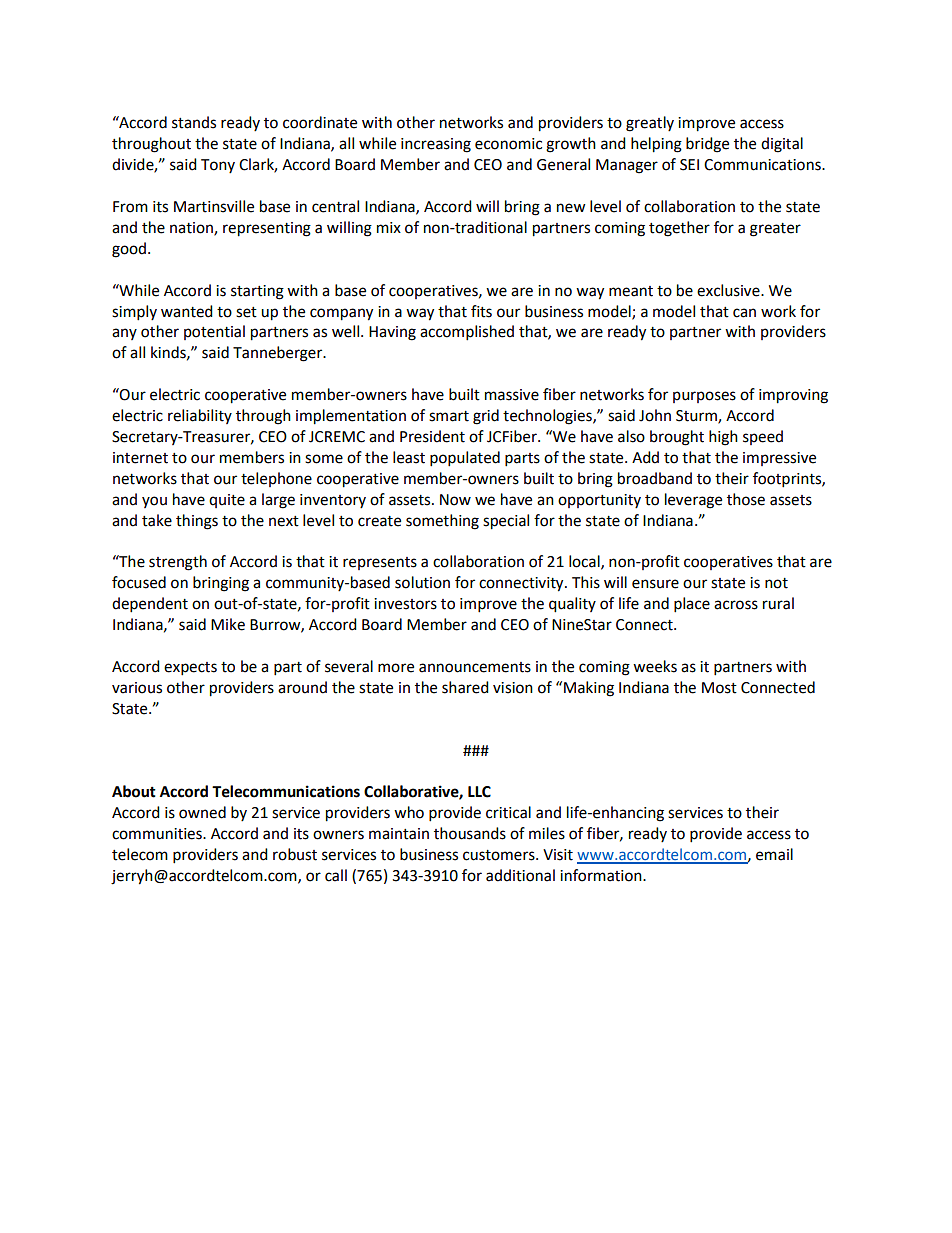 This screenshot has width=952, height=1233. Describe the element at coordinates (218, 166) in the screenshot. I see `Tony` at that location.
